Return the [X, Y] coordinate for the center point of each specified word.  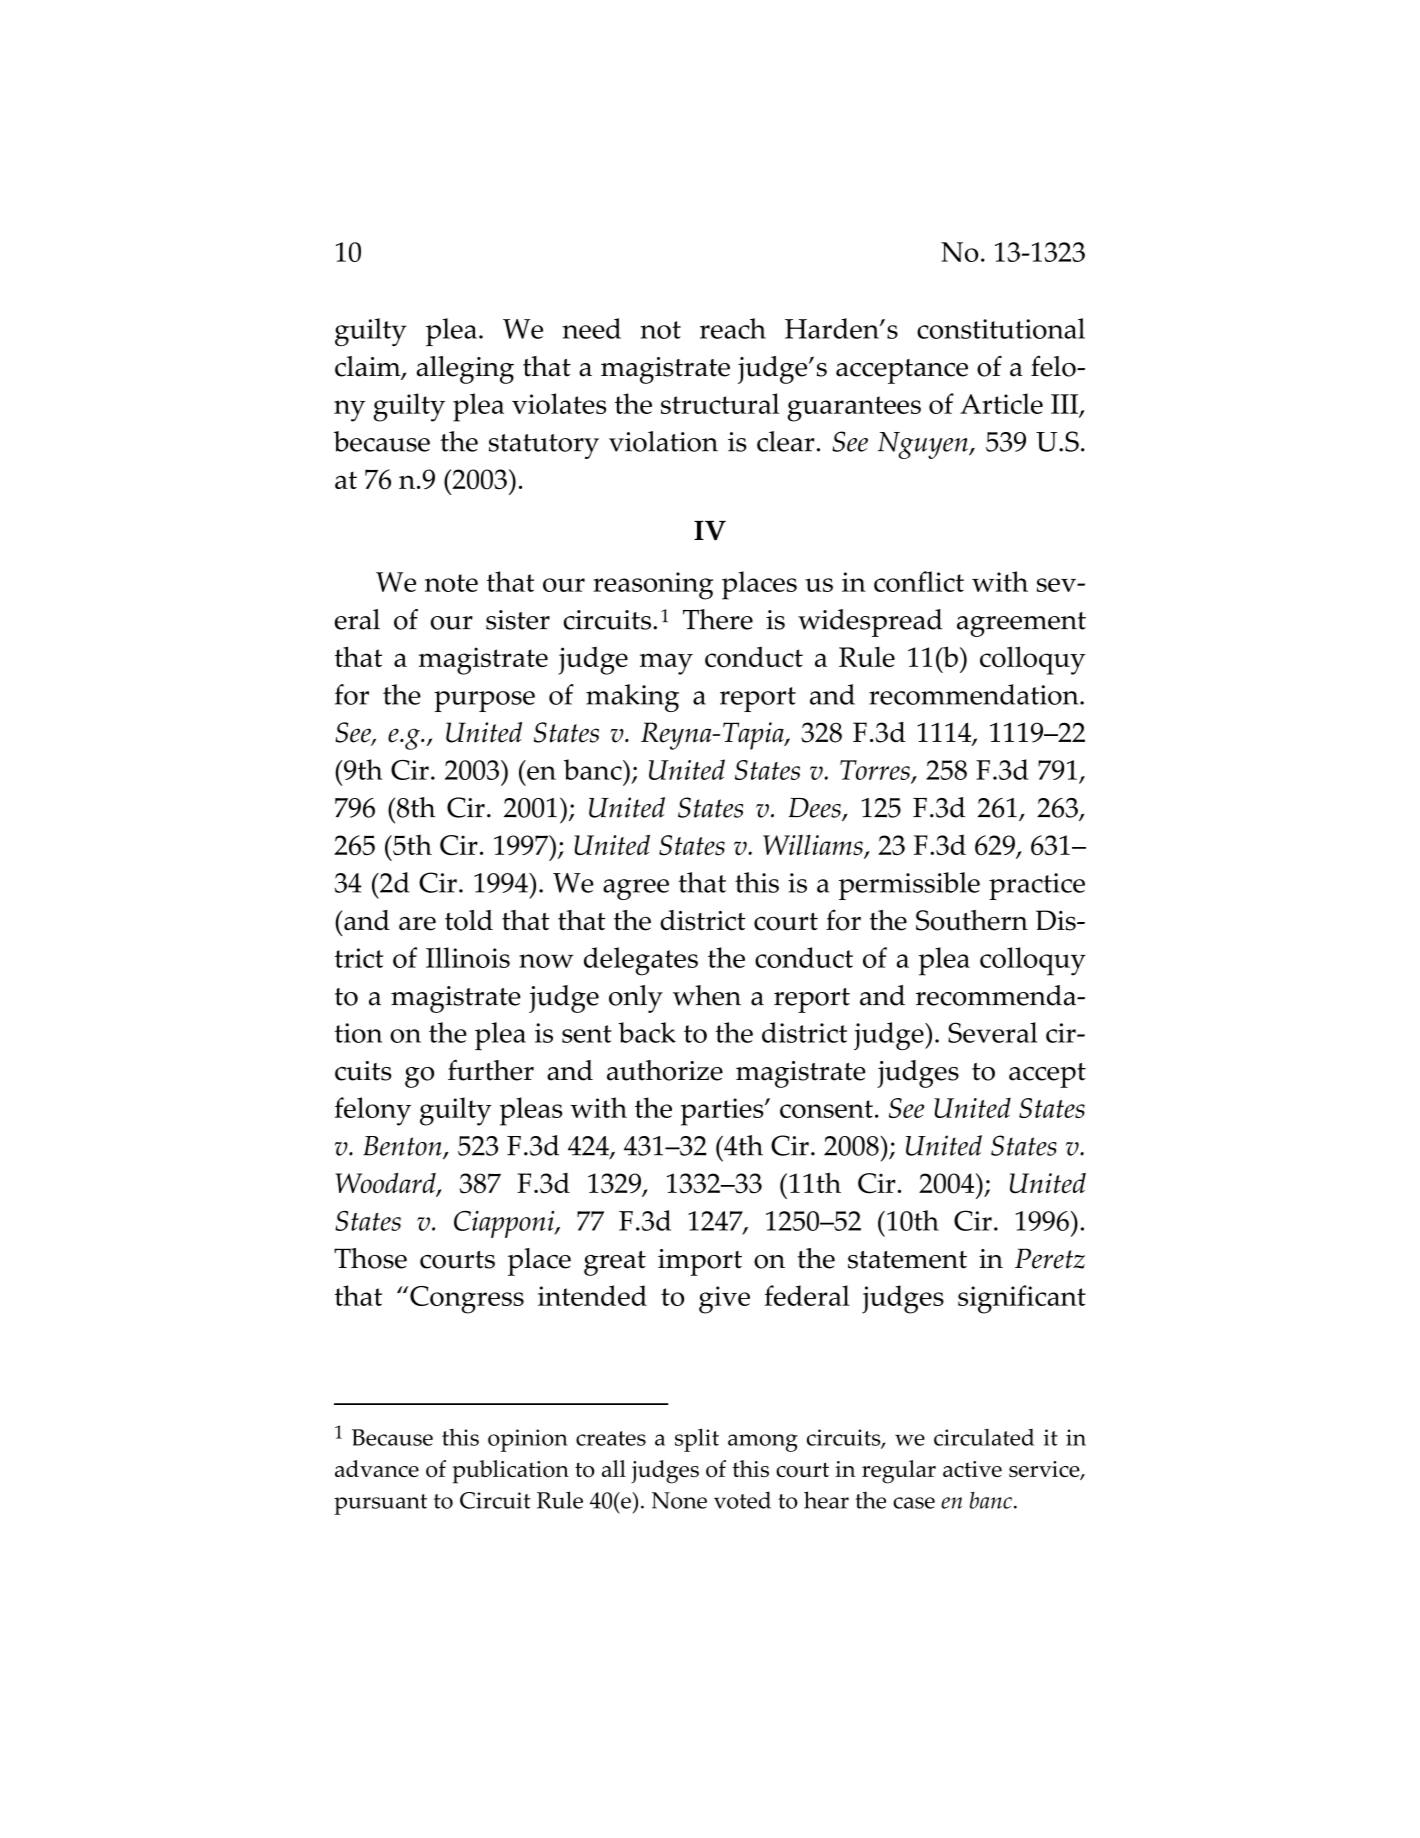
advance [377, 1468]
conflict [919, 581]
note [451, 583]
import [700, 1262]
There [718, 619]
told [469, 920]
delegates [641, 961]
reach [733, 328]
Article [1001, 403]
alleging [465, 370]
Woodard [387, 1185]
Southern [972, 920]
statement [907, 1260]
